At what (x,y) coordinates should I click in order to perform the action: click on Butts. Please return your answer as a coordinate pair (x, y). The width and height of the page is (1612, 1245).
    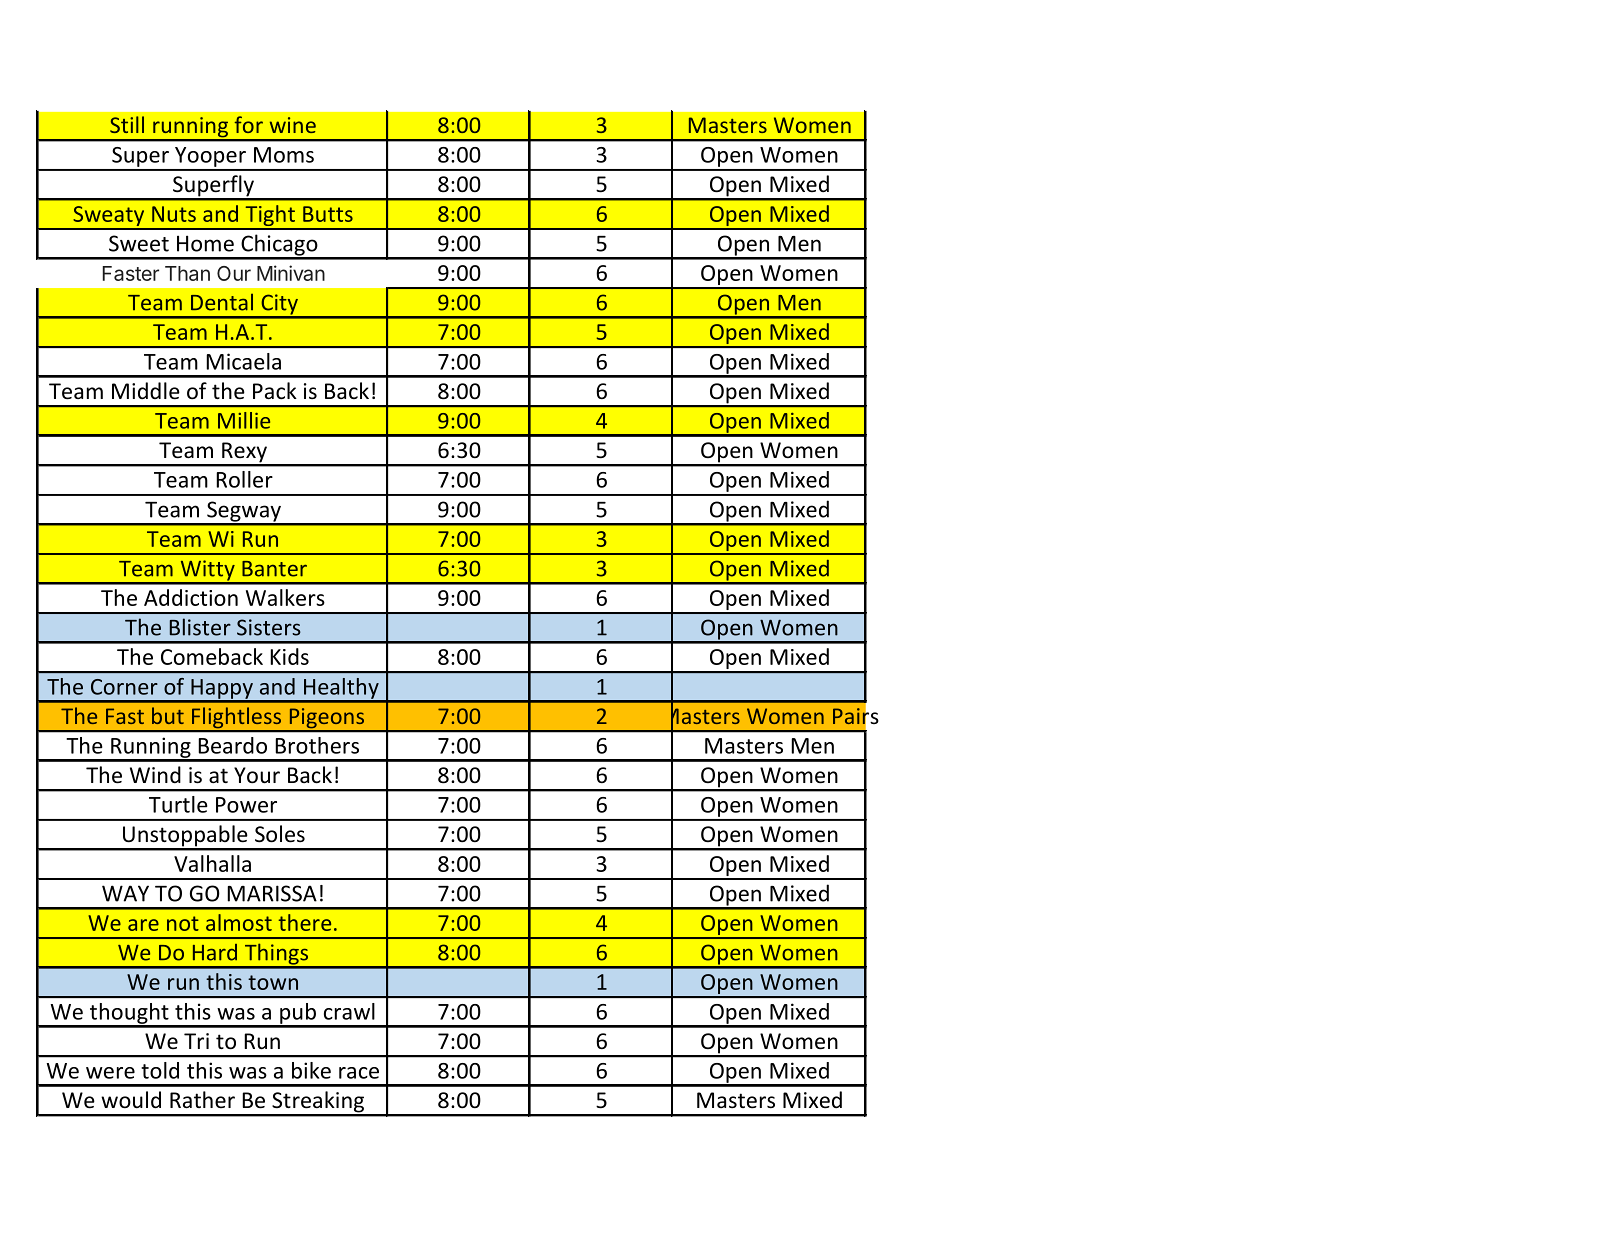
    Looking at the image, I should click on (328, 214).
